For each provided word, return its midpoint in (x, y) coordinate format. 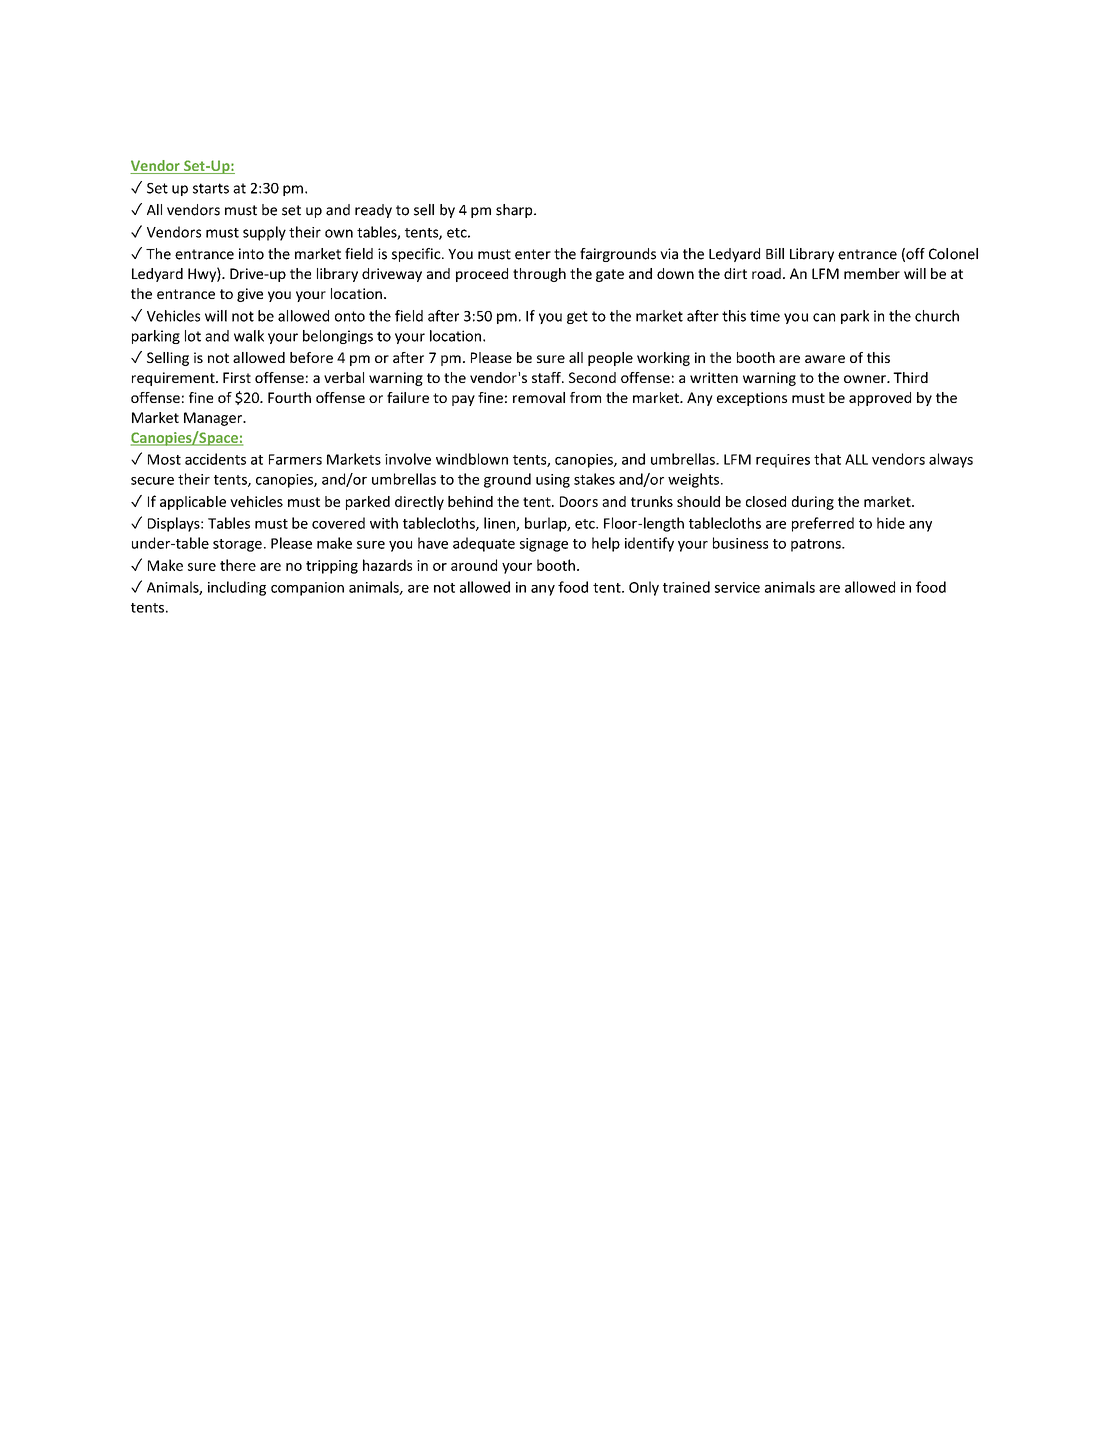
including (237, 588)
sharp (515, 211)
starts (211, 188)
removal (539, 397)
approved (880, 399)
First (237, 377)
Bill (775, 253)
